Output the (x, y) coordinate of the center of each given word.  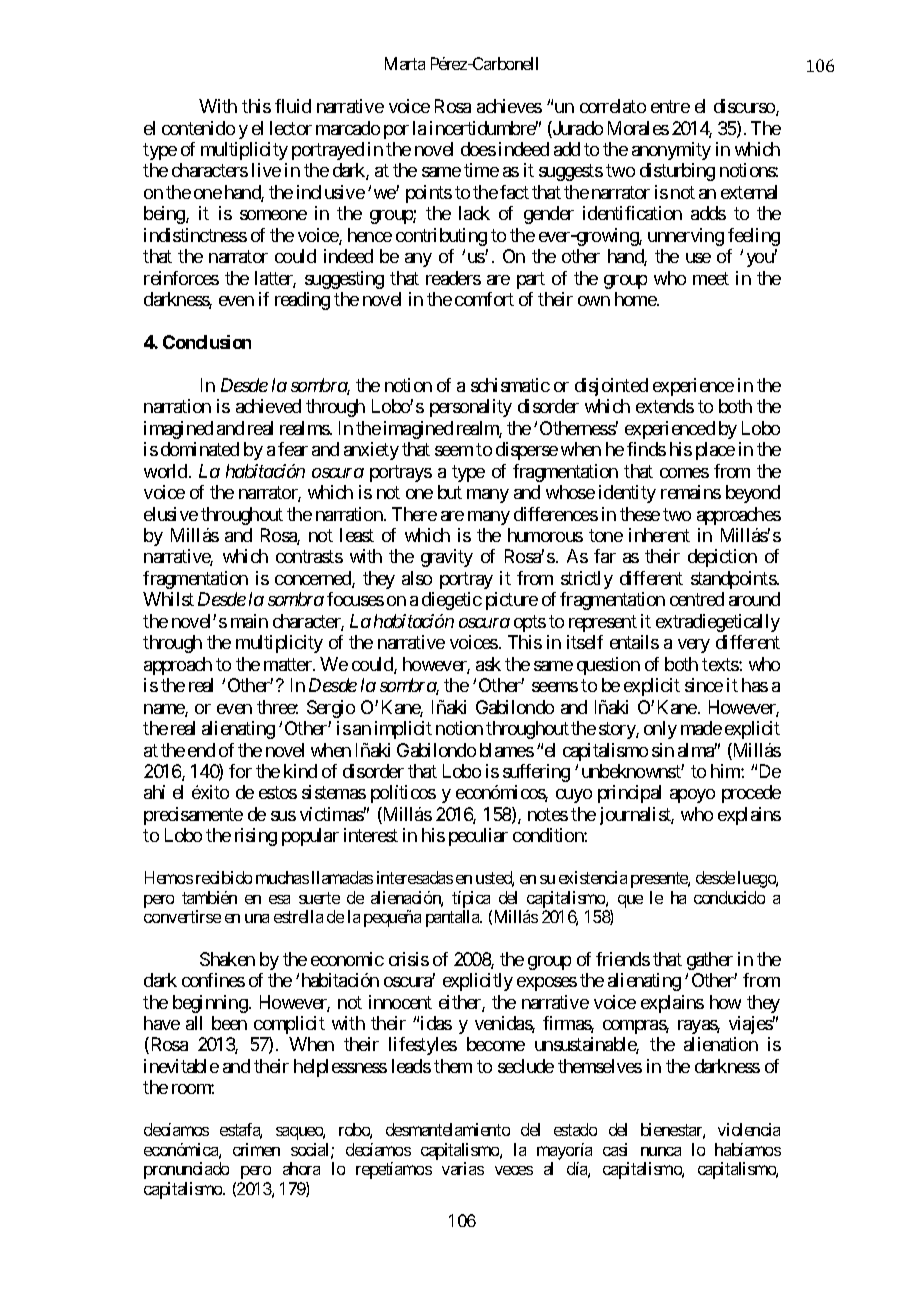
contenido (198, 128)
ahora (301, 1168)
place (715, 451)
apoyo (692, 796)
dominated (200, 449)
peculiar (478, 837)
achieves (509, 106)
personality (471, 408)
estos (278, 793)
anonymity (671, 151)
